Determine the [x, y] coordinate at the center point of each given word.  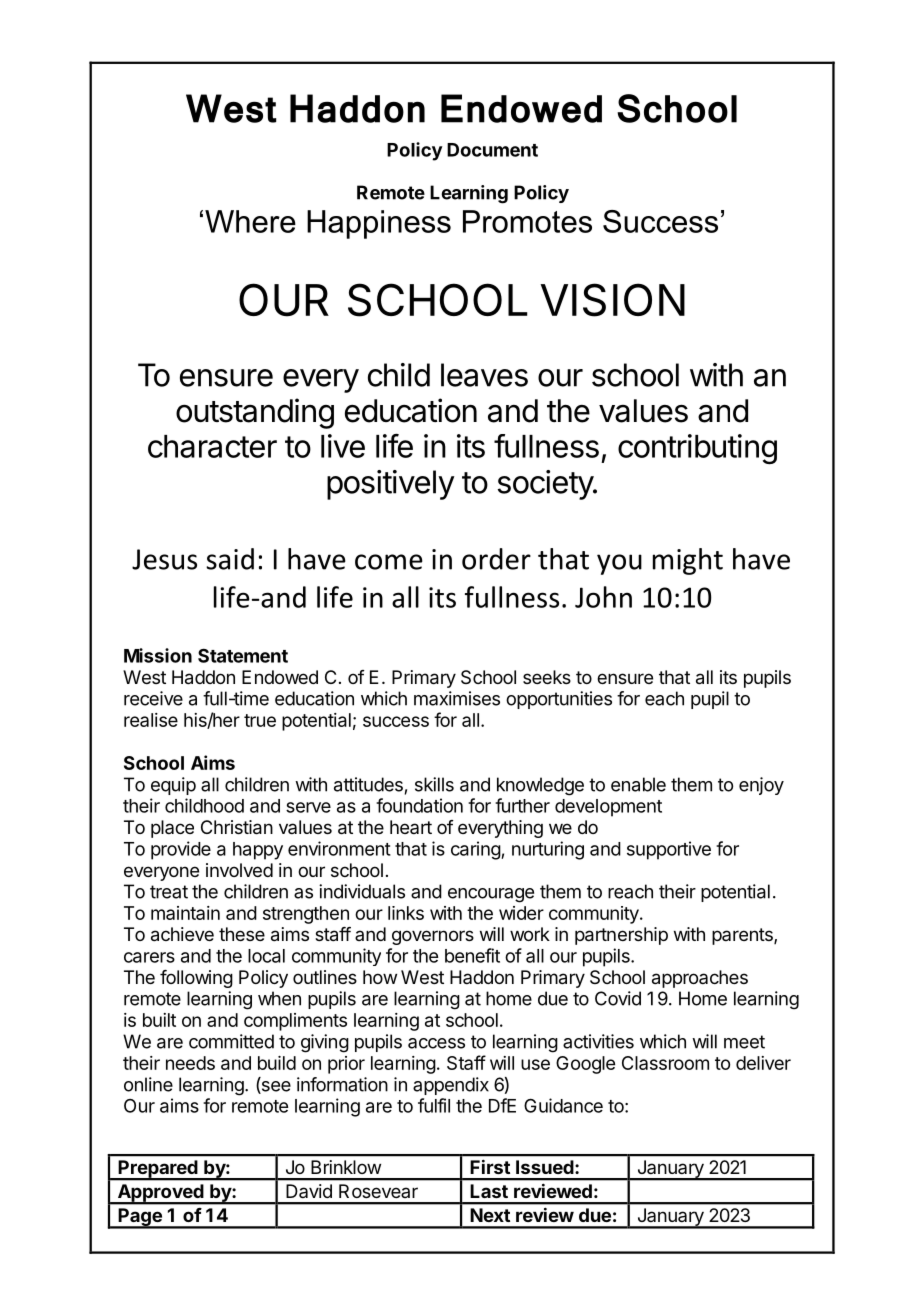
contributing [697, 449]
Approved [160, 1194]
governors [433, 937]
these [242, 934]
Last [489, 1191]
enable [638, 784]
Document [492, 150]
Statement [243, 655]
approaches [700, 979]
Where [250, 221]
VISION [612, 300]
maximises [457, 698]
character [212, 446]
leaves [484, 375]
